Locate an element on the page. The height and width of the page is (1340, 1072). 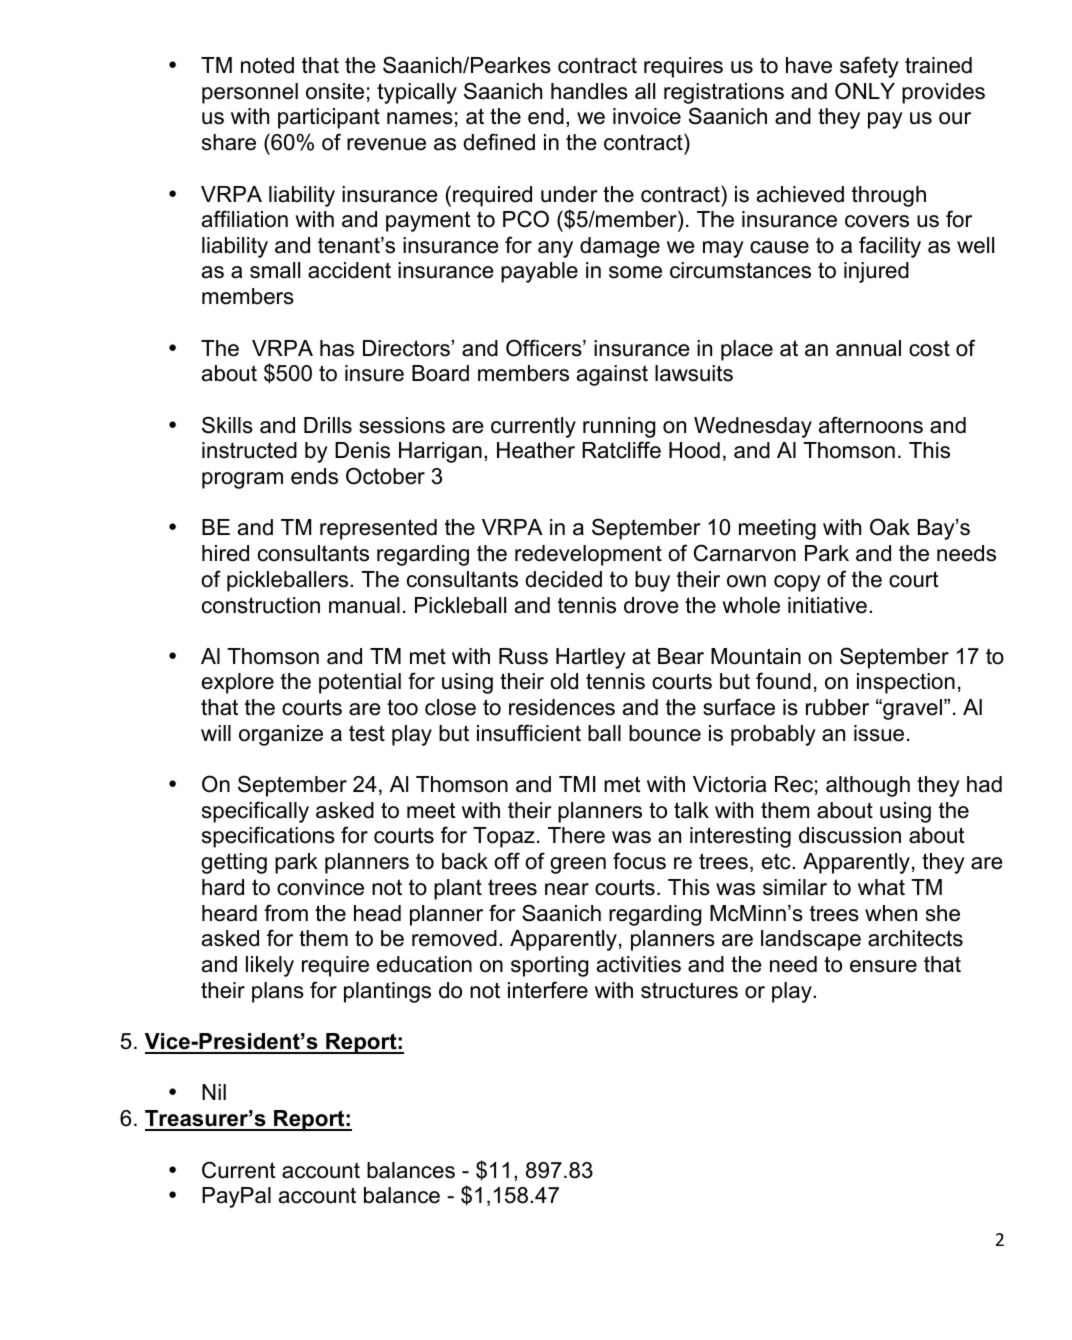
inspection is located at coordinates (906, 683).
